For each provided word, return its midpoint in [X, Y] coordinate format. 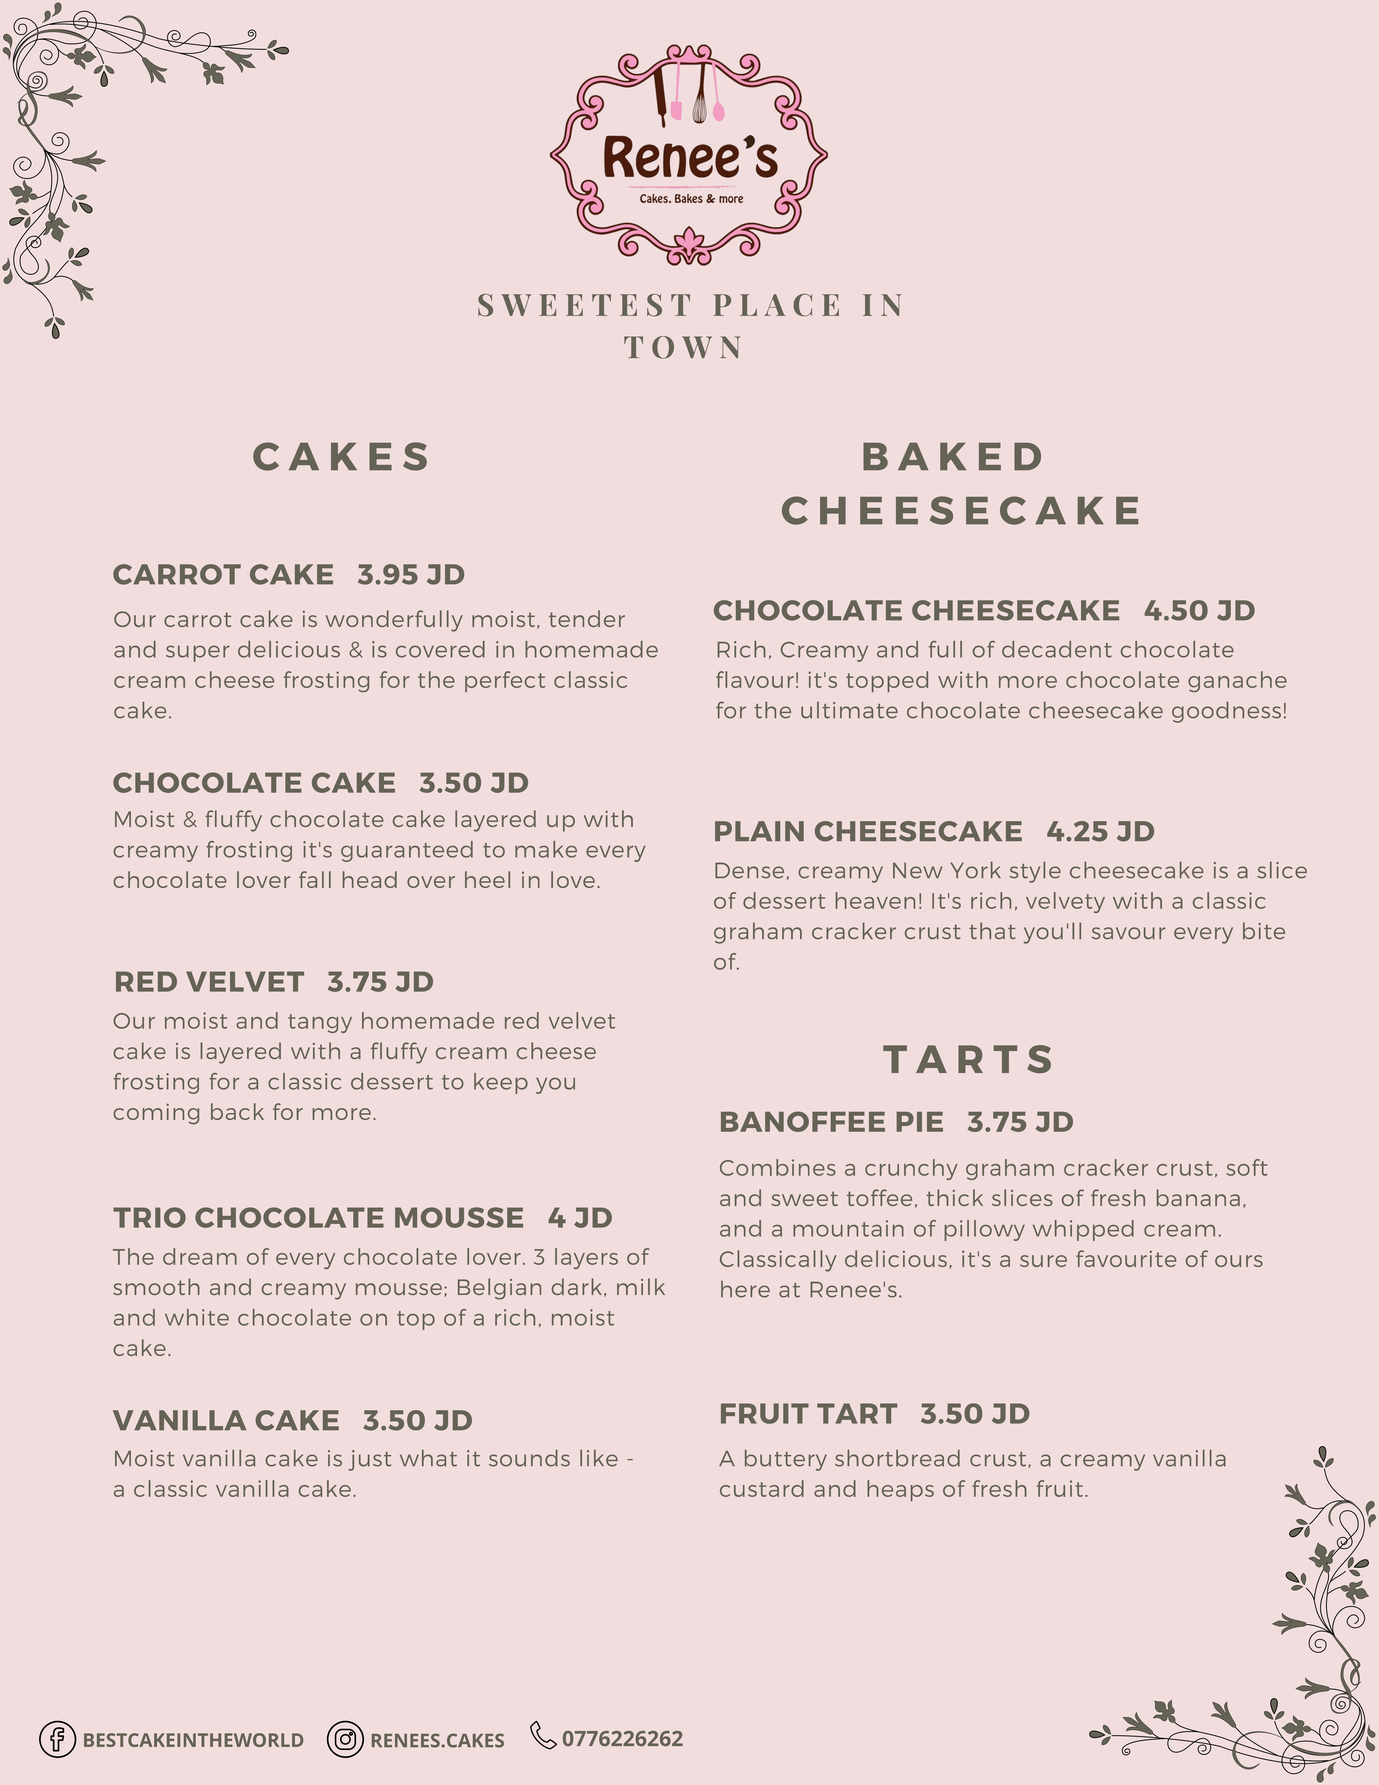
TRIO [149, 1217]
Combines [778, 1167]
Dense [749, 870]
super [198, 653]
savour [1129, 933]
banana [1198, 1197]
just [369, 1460]
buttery [786, 1460]
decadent [1057, 649]
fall [315, 879]
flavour [755, 679]
